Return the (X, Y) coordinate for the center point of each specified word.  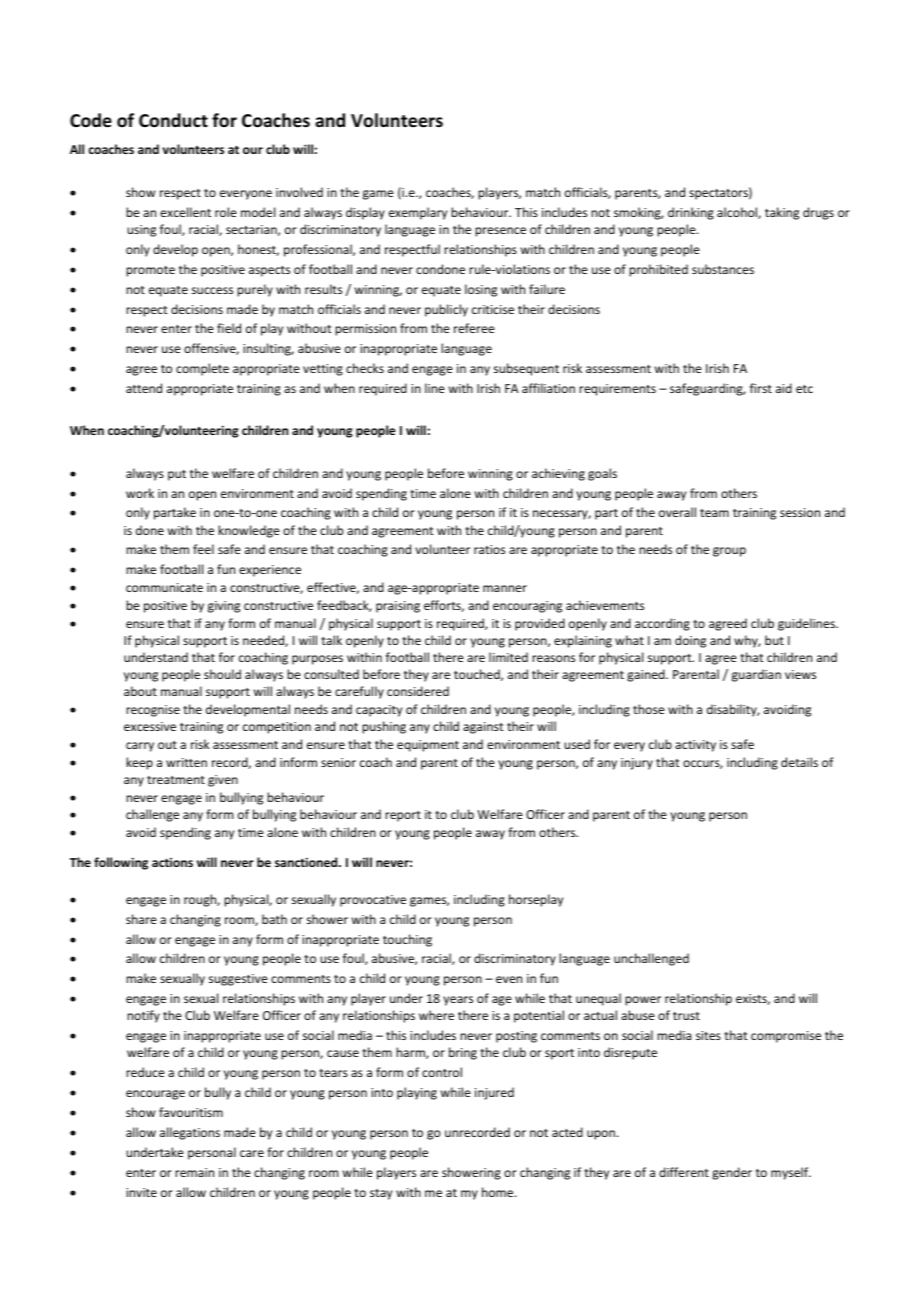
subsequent (526, 369)
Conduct (173, 120)
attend (144, 388)
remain (194, 1172)
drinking (691, 213)
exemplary (418, 213)
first (761, 388)
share (141, 919)
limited (508, 657)
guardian (756, 675)
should (222, 674)
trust (686, 1016)
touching (407, 940)
